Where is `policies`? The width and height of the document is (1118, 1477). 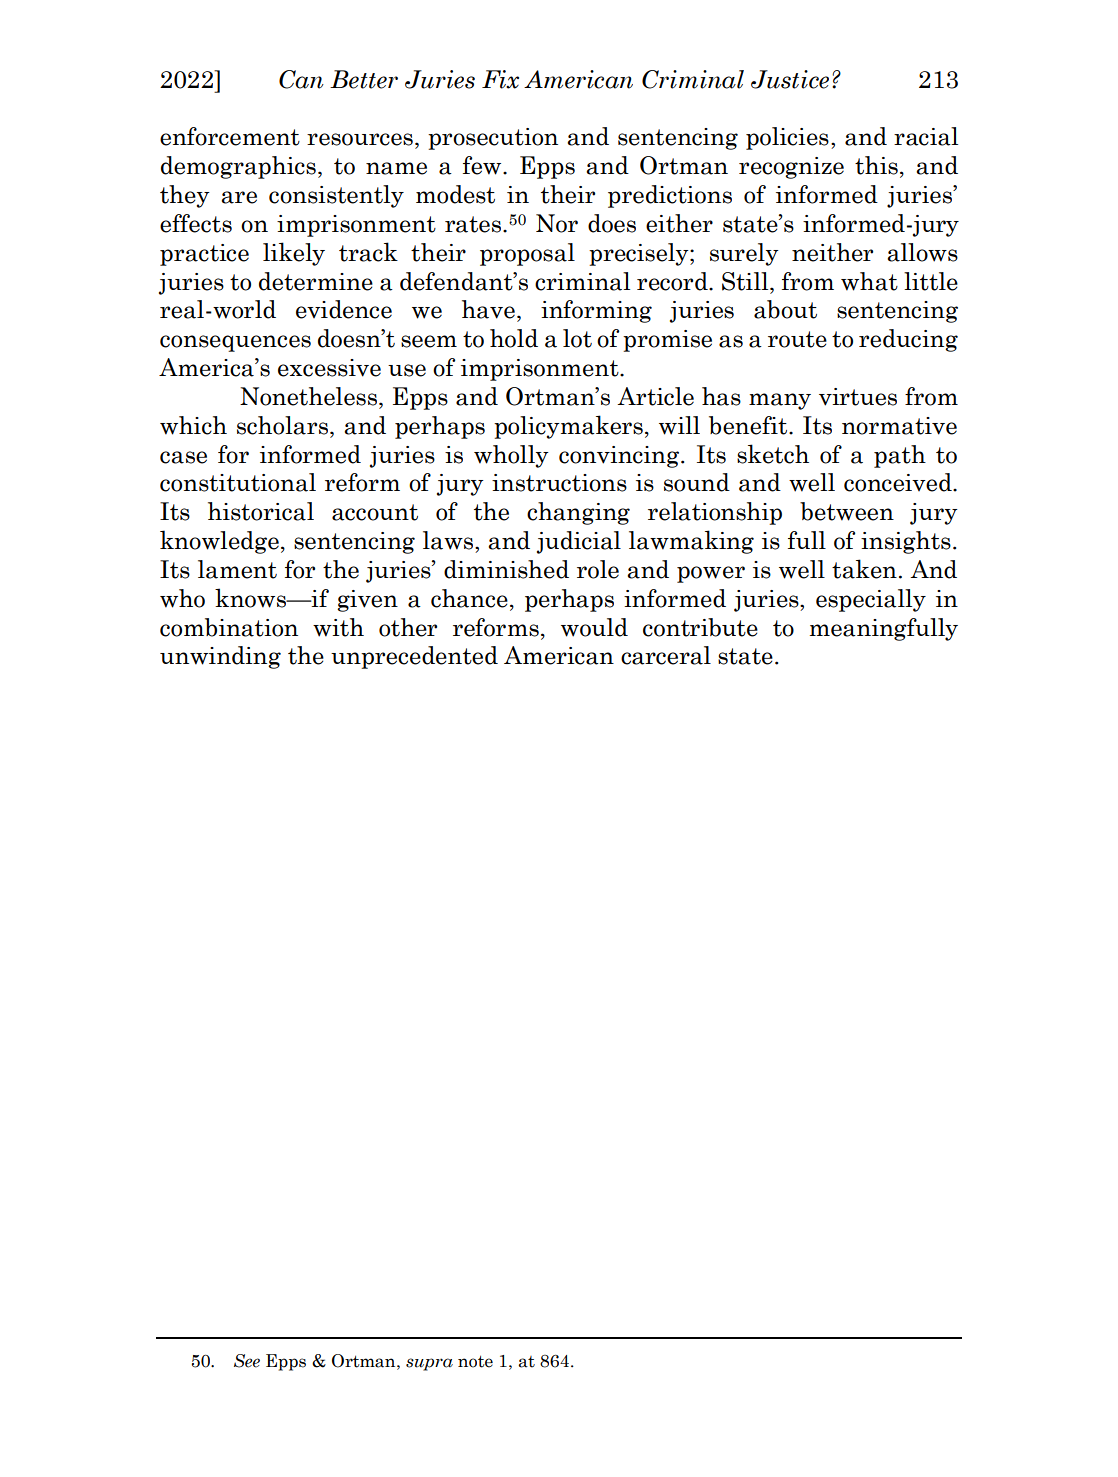 policies is located at coordinates (787, 138).
